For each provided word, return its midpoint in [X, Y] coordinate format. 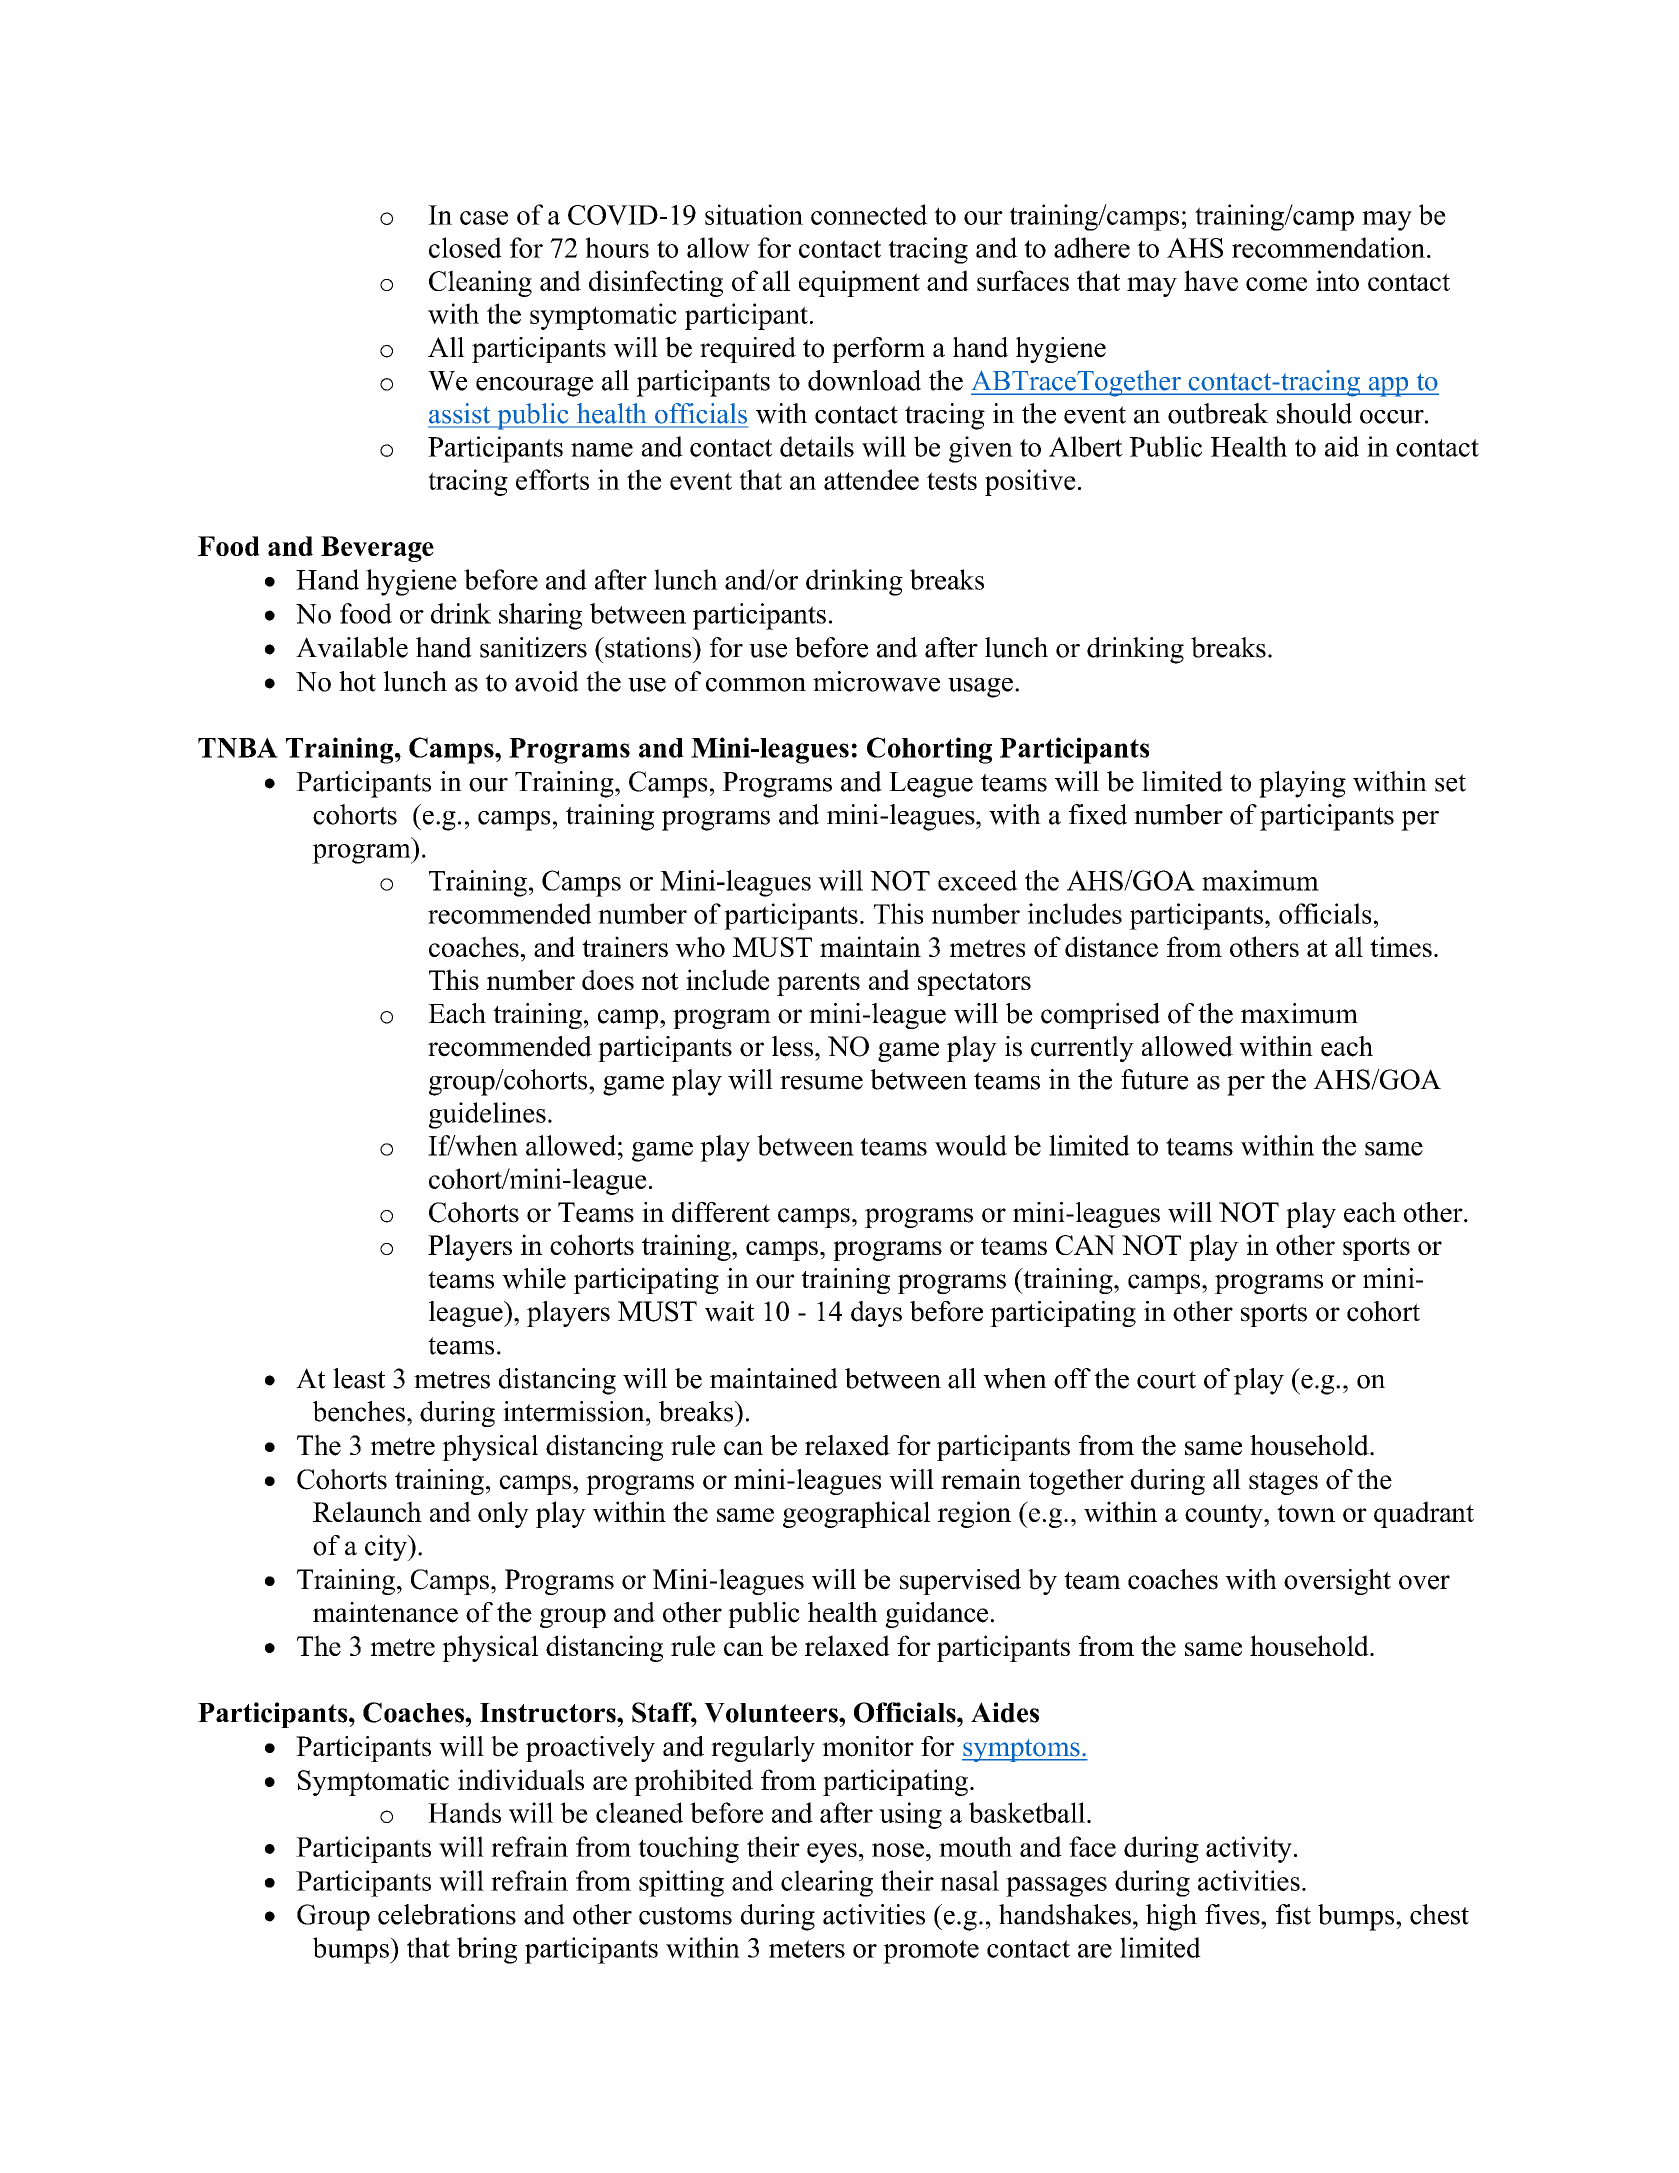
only [503, 1514]
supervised [960, 1582]
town [1306, 1513]
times [1401, 946]
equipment [859, 283]
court [1166, 1380]
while [534, 1278]
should [1314, 413]
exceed [978, 880]
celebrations [447, 1914]
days [876, 1314]
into [1337, 280]
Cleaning [480, 283]
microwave [876, 681]
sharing [540, 616]
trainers [625, 946]
